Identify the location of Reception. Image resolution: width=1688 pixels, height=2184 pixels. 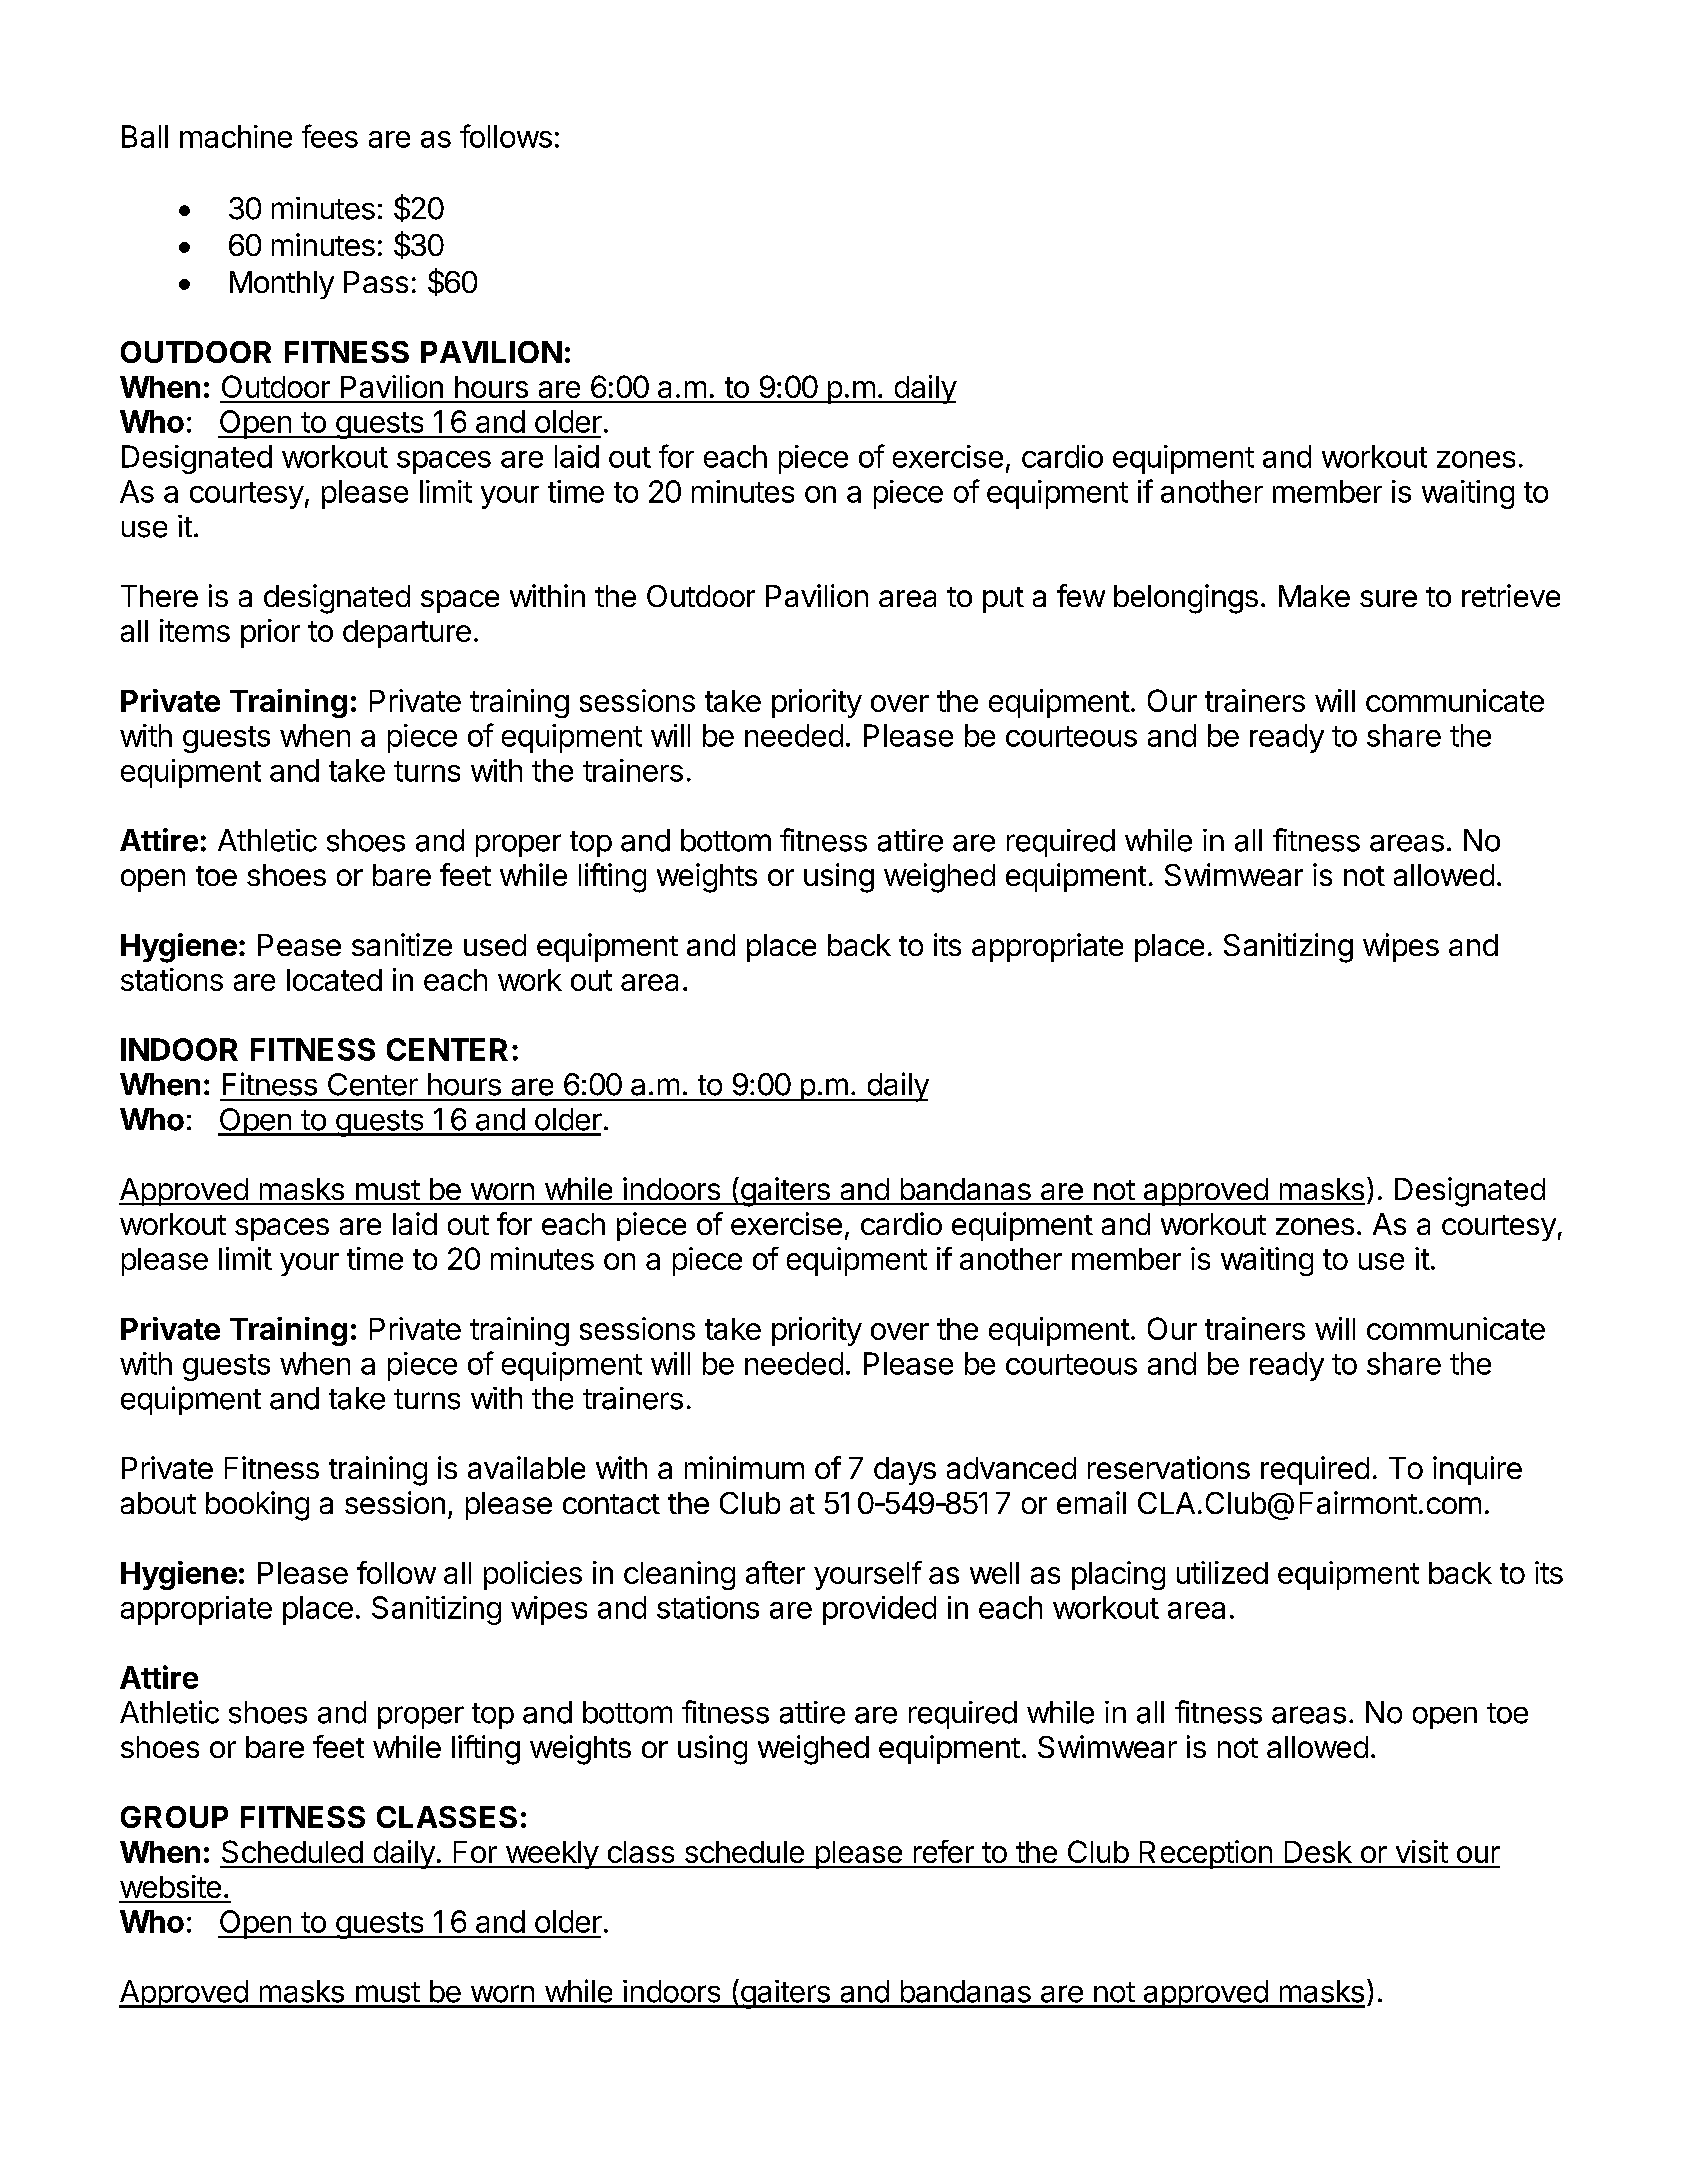
(1205, 1854).
